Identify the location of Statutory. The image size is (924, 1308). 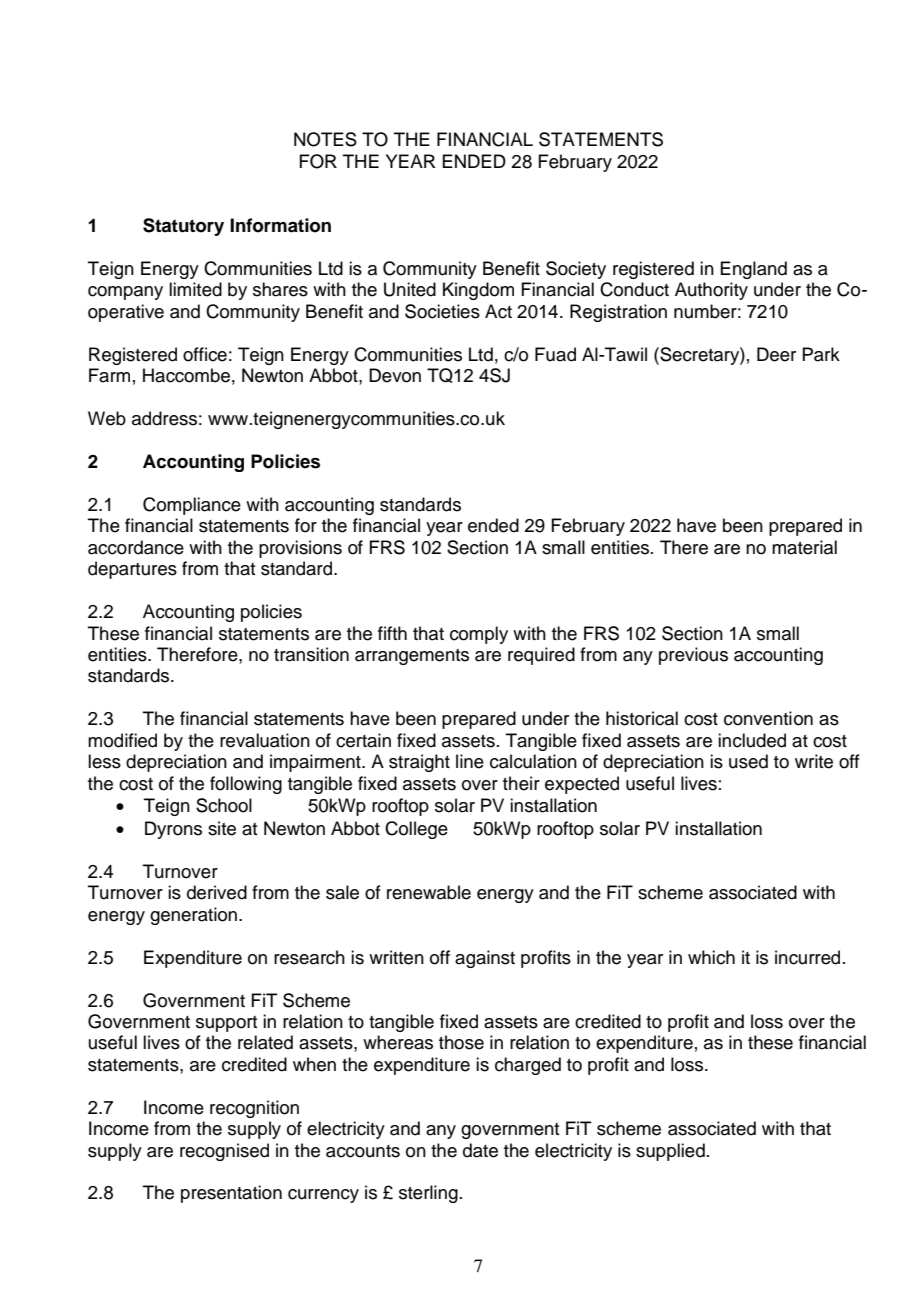
(183, 227).
